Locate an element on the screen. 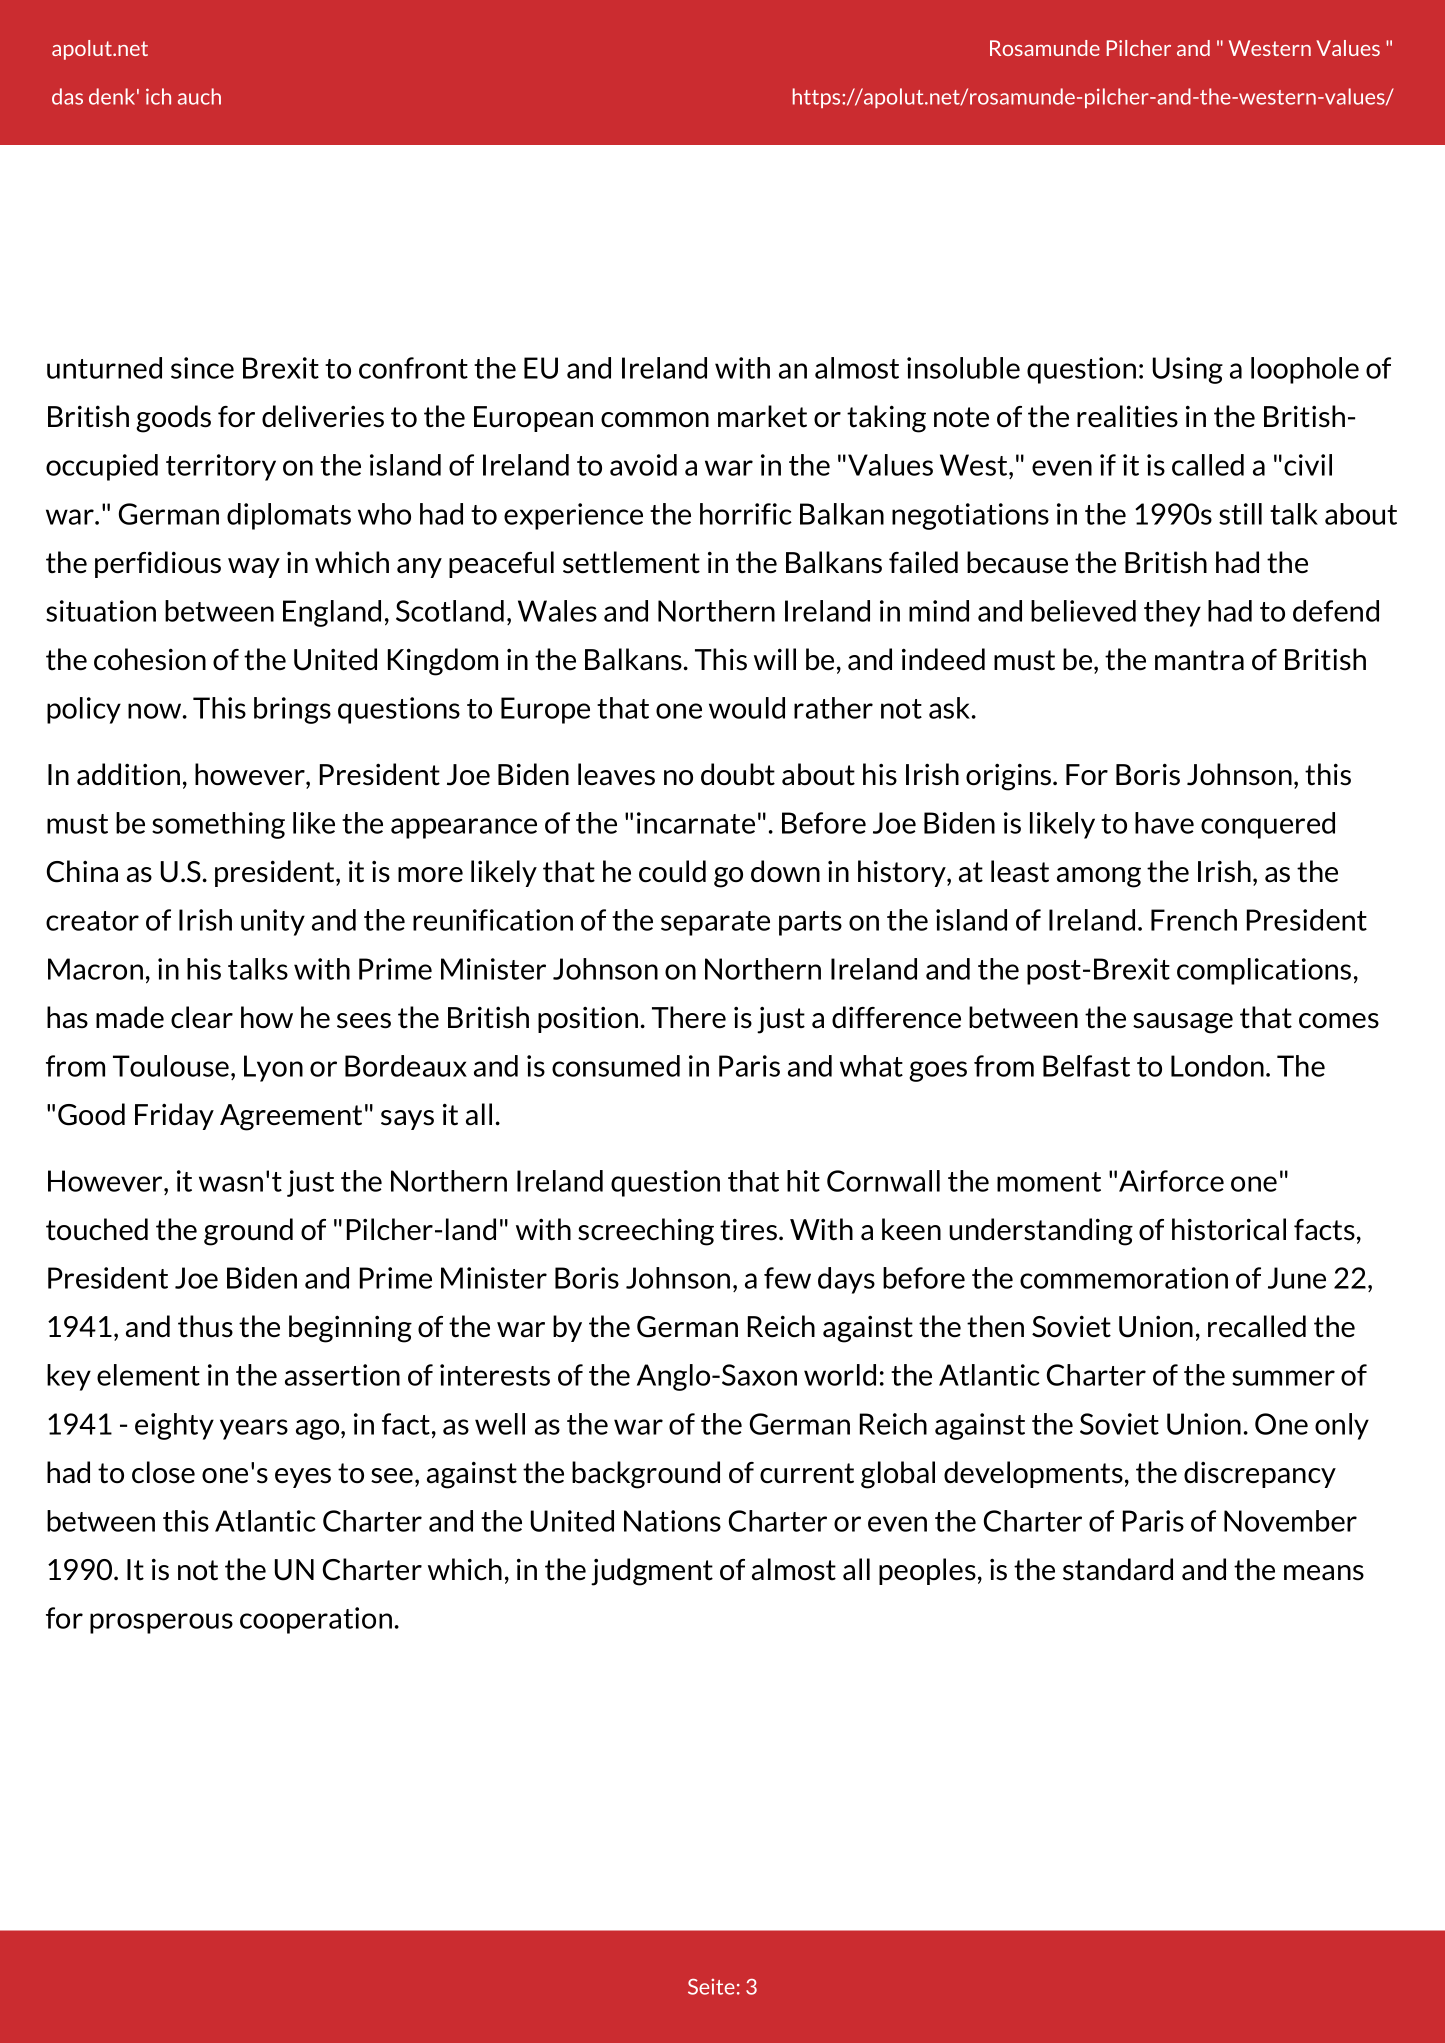 The image size is (1445, 2043). settlement is located at coordinates (631, 562).
